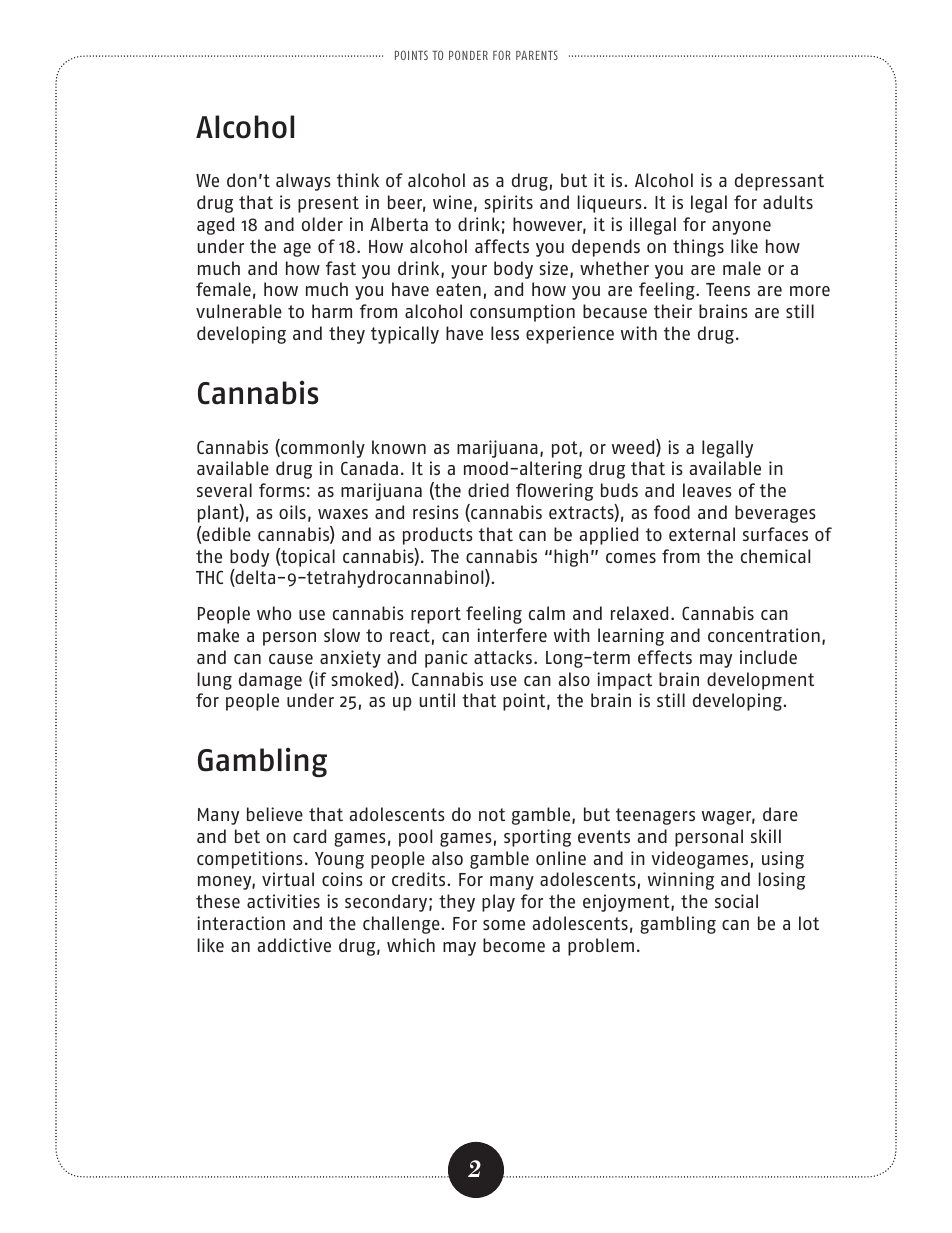  What do you see at coordinates (282, 490) in the image?
I see `forms` at bounding box center [282, 490].
